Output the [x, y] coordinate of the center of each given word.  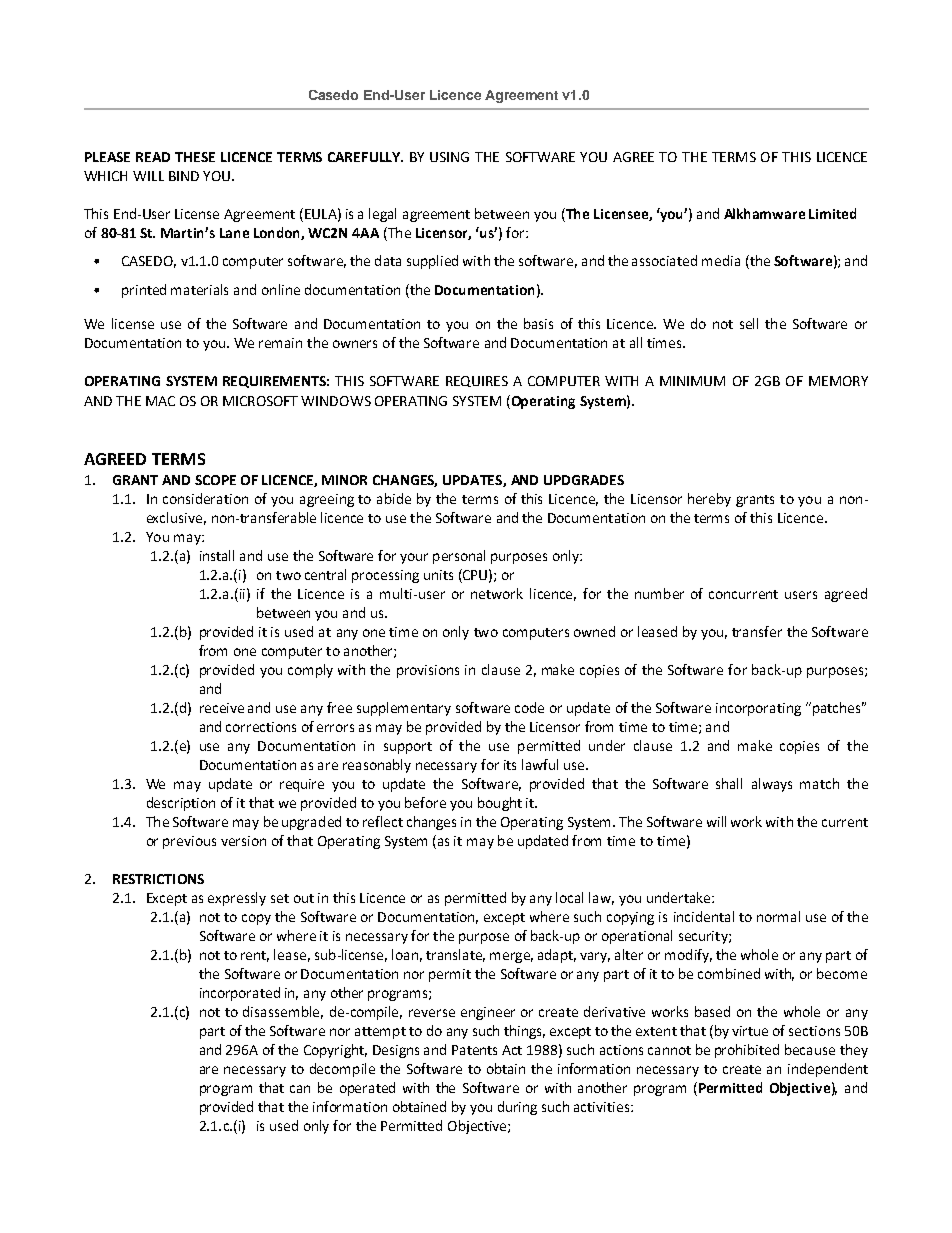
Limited [832, 213]
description [181, 804]
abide [394, 498]
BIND [184, 176]
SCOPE [215, 480]
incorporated [240, 994]
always [772, 785]
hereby [709, 500]
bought [500, 804]
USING [449, 157]
